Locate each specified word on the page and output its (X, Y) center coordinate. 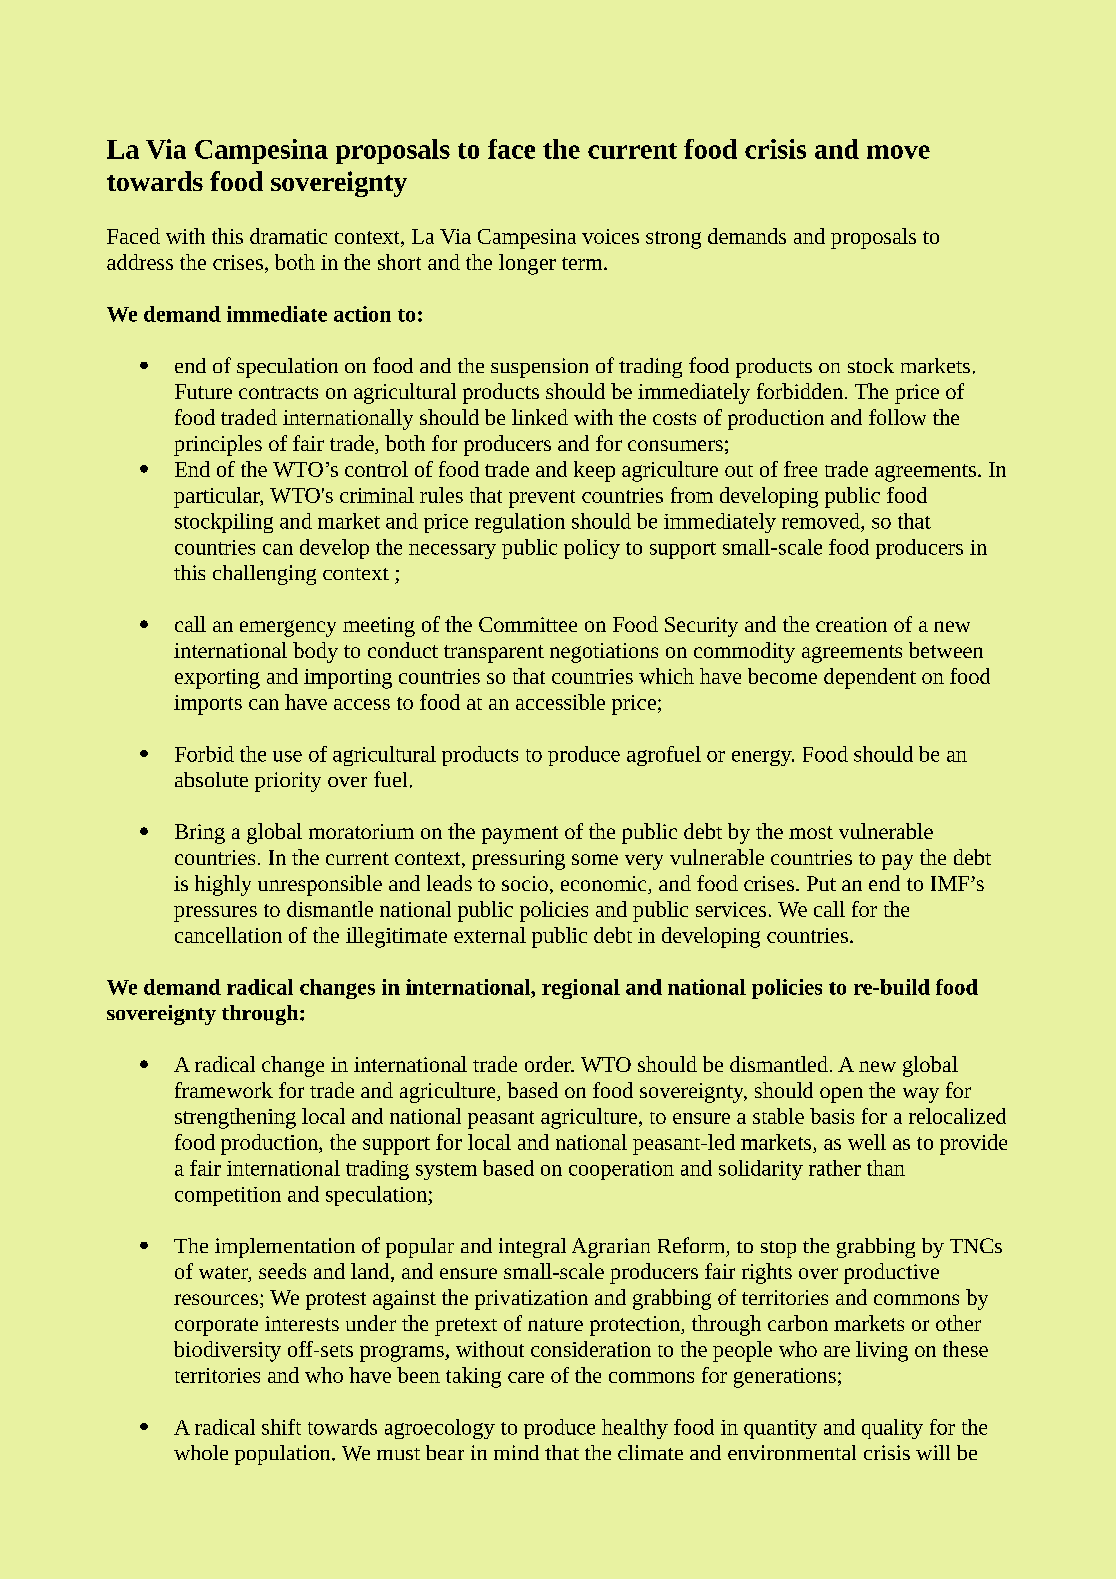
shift (281, 1427)
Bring (200, 834)
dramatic (288, 236)
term (583, 263)
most (811, 832)
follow (897, 417)
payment (520, 835)
